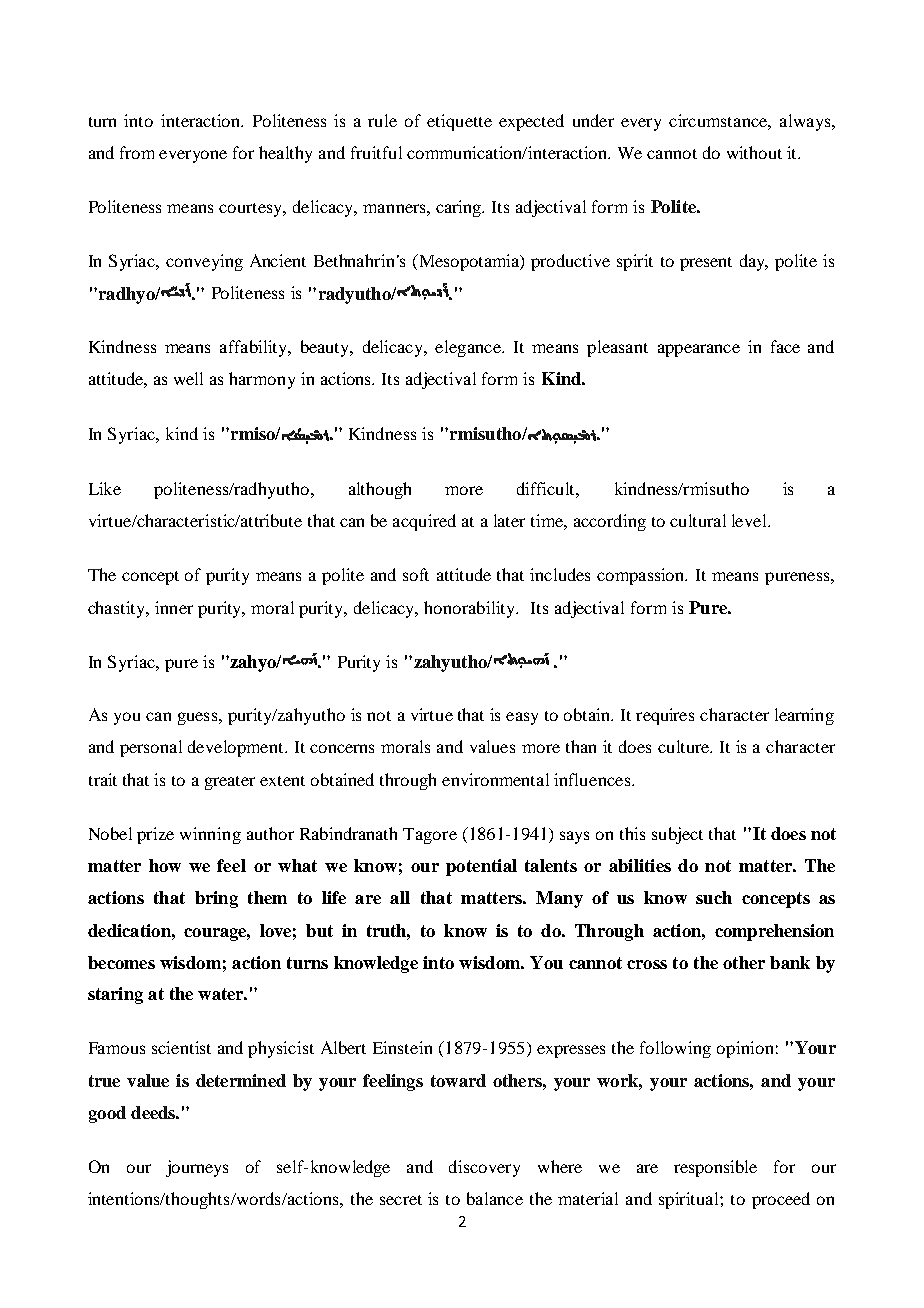  Describe the element at coordinates (197, 1168) in the page. I see `journeys` at that location.
